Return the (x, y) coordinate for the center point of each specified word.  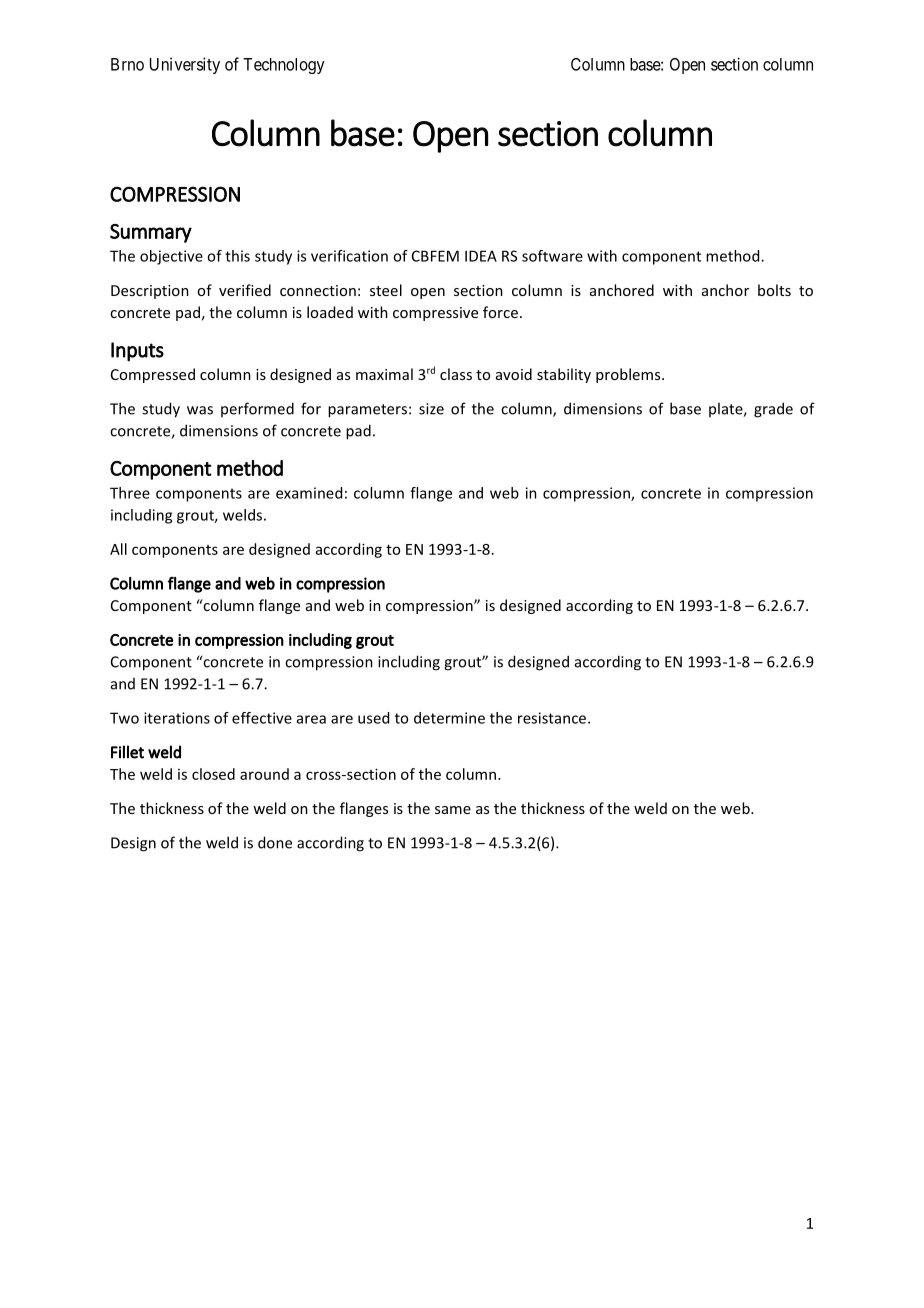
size (431, 409)
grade (773, 410)
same (453, 810)
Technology (284, 66)
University (185, 65)
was (200, 410)
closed (213, 774)
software (552, 256)
